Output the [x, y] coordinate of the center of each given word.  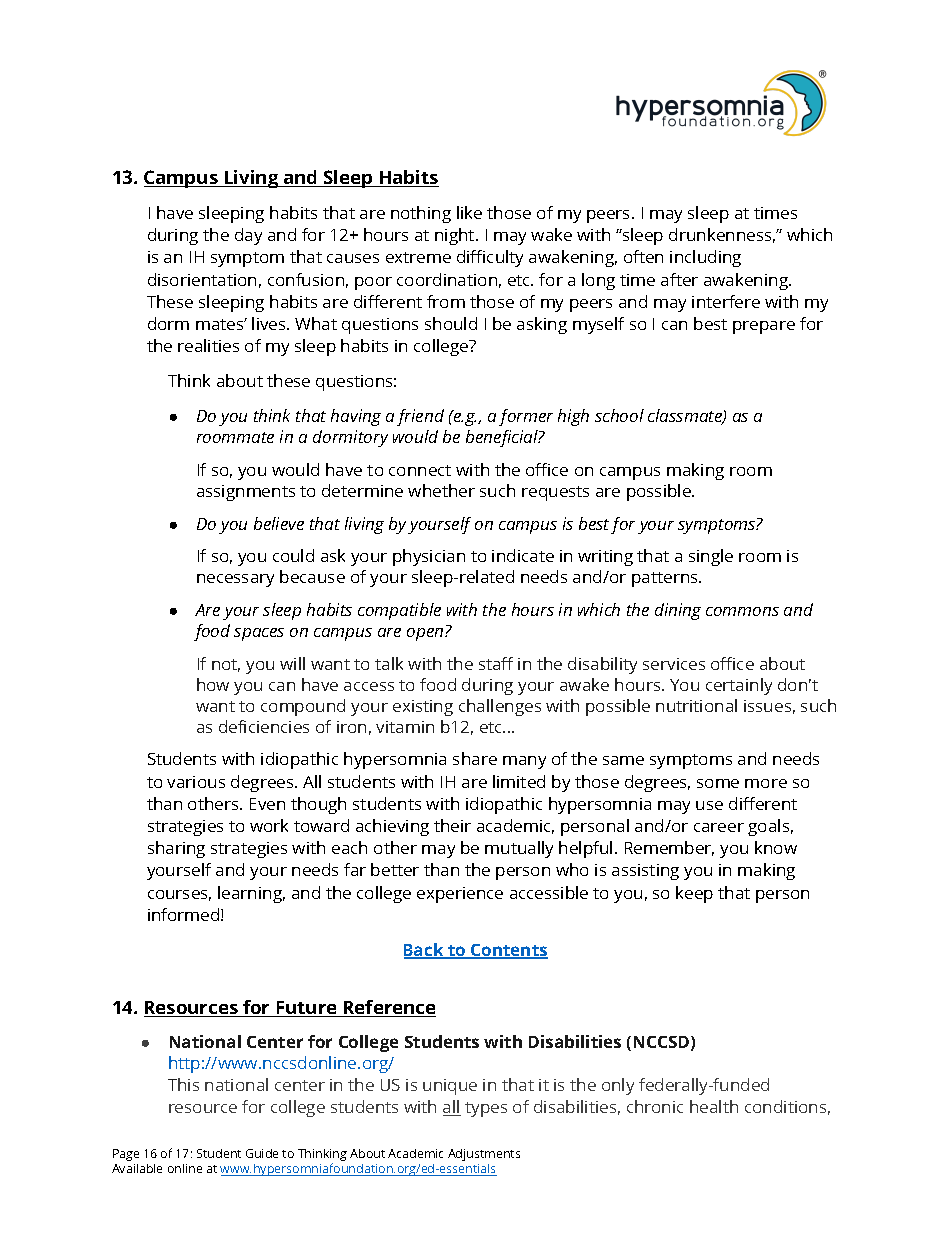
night [456, 236]
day [248, 236]
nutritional [696, 705]
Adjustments [484, 1155]
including [705, 258]
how [213, 684]
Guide [262, 1153]
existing [423, 708]
